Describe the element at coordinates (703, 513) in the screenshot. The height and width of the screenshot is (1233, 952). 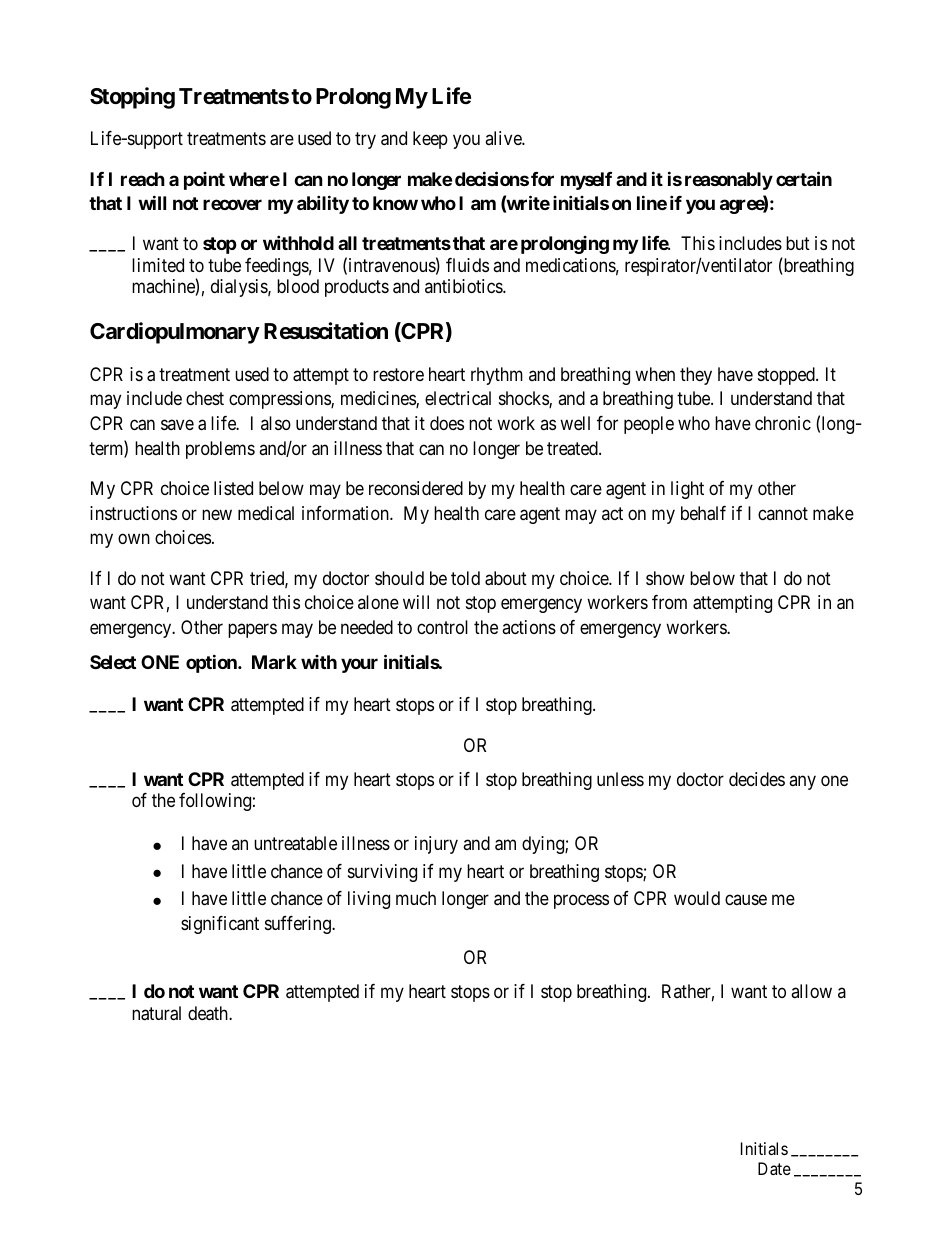
I see `behalf` at that location.
